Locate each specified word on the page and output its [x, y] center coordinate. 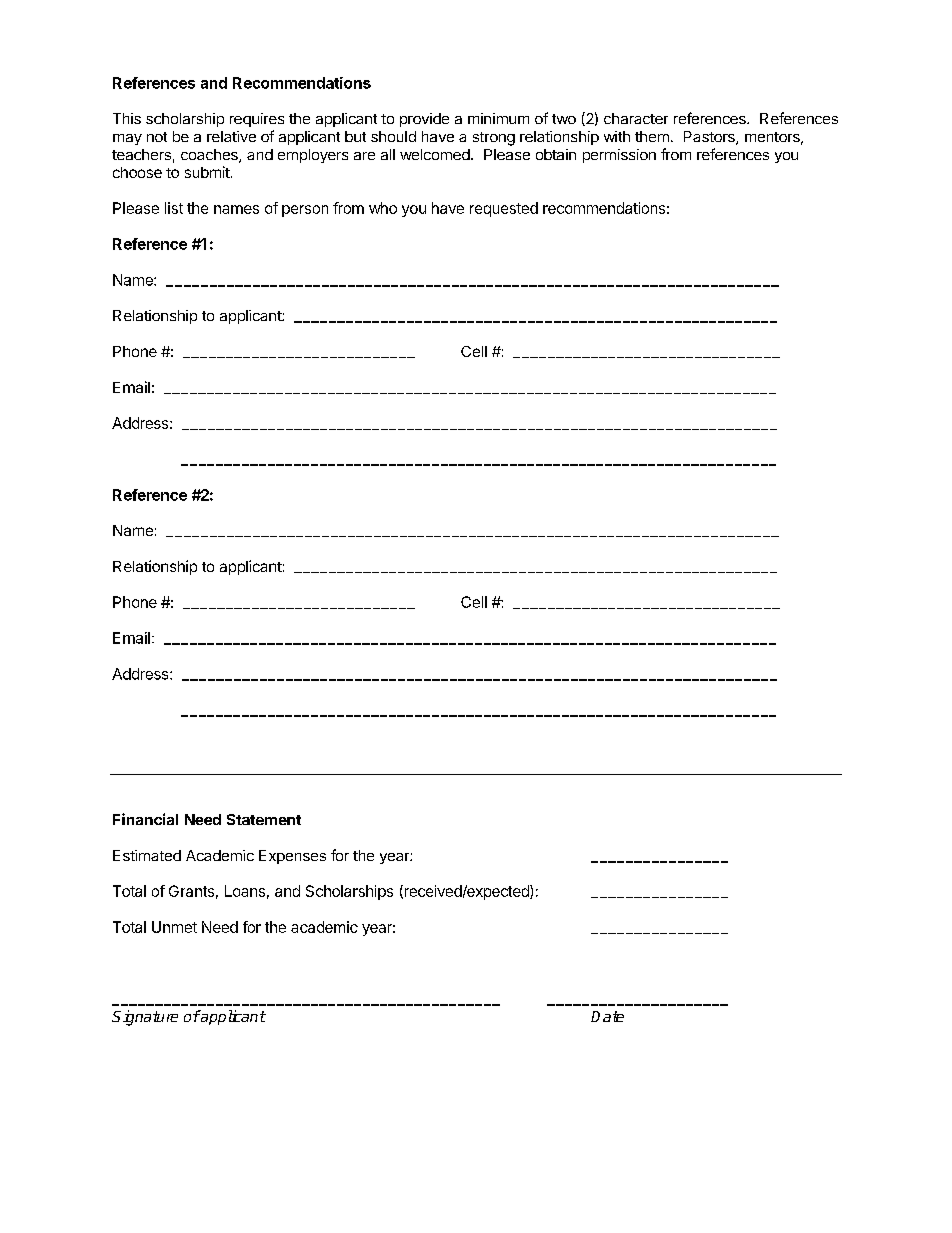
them [652, 136]
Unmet [174, 927]
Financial [145, 819]
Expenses [292, 857]
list [174, 208]
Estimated [147, 855]
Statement [264, 819]
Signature [145, 1018]
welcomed [435, 154]
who [383, 208]
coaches [210, 156]
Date [607, 1016]
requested [504, 209]
